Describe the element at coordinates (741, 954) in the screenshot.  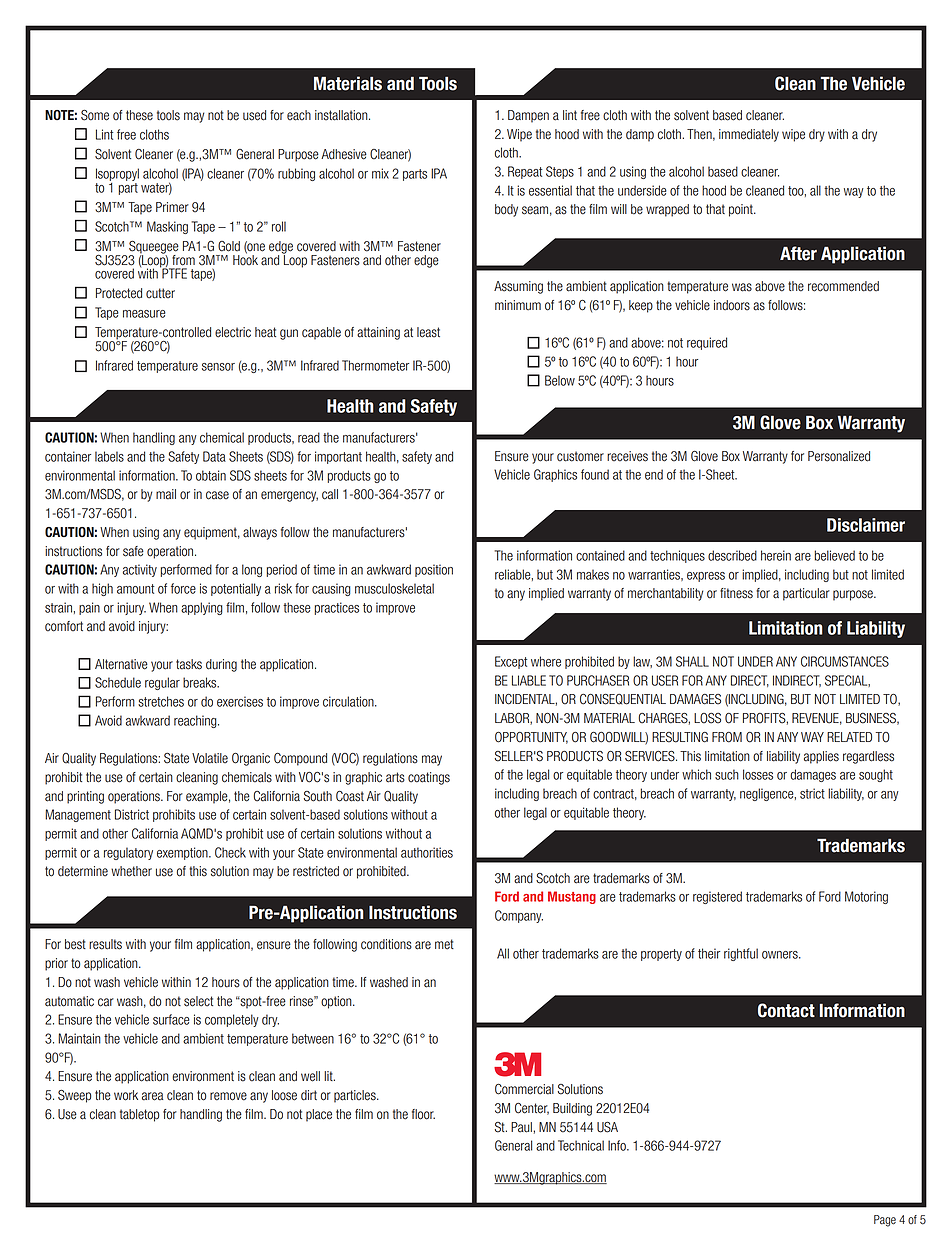
I see `rightful` at that location.
